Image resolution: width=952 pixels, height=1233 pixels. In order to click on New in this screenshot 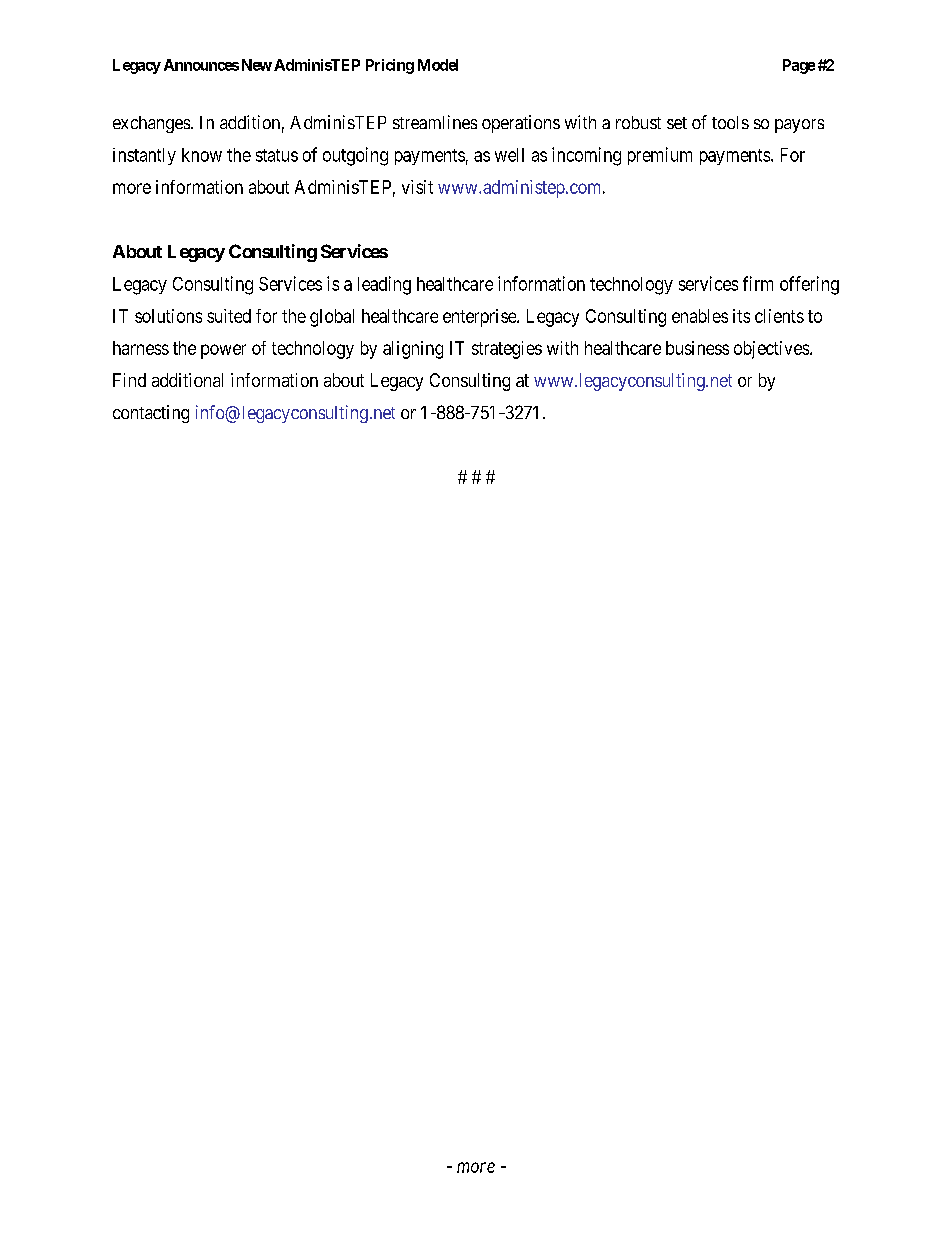, I will do `click(257, 65)`.
